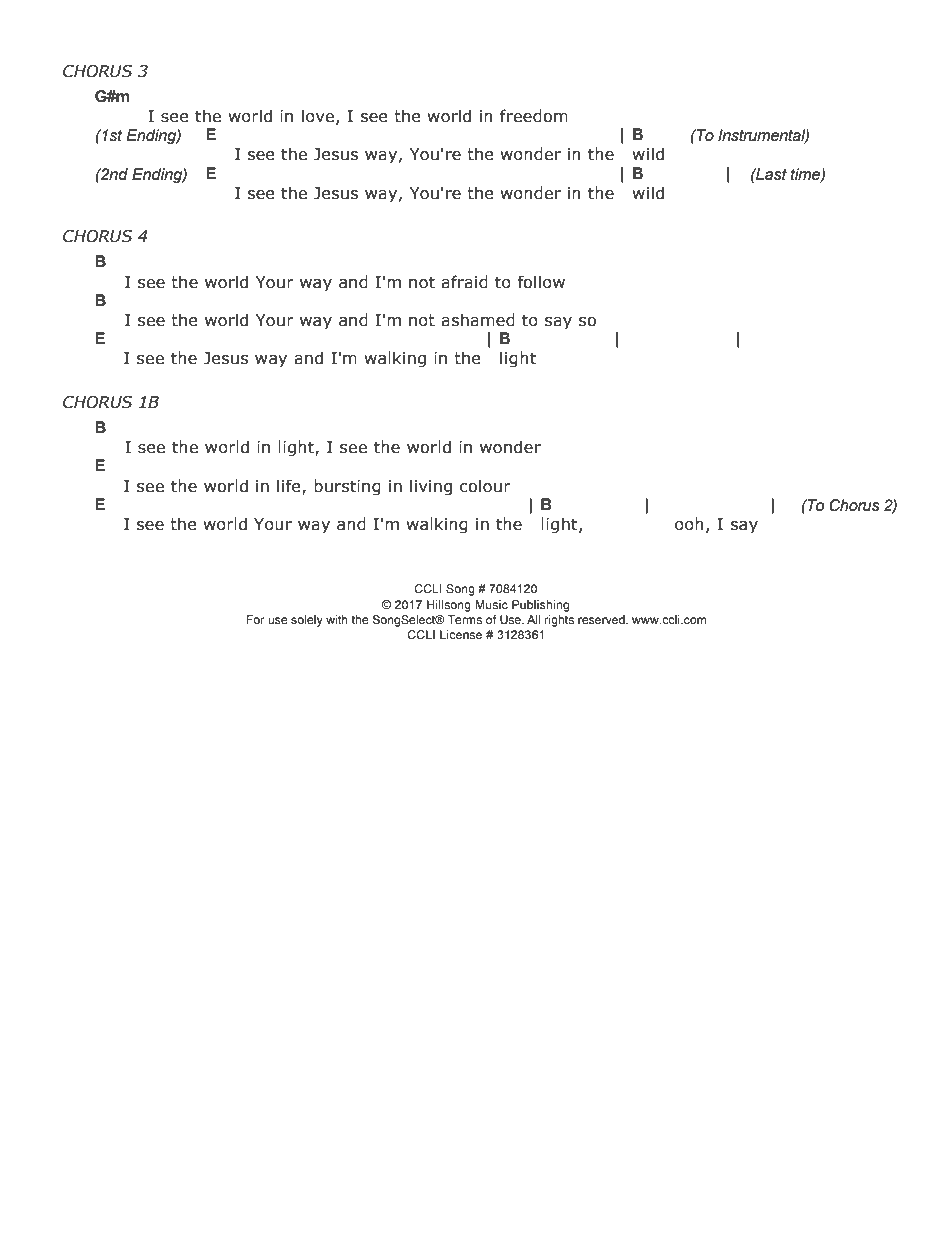 Image resolution: width=952 pixels, height=1233 pixels. What do you see at coordinates (541, 282) in the image?
I see `follow` at bounding box center [541, 282].
